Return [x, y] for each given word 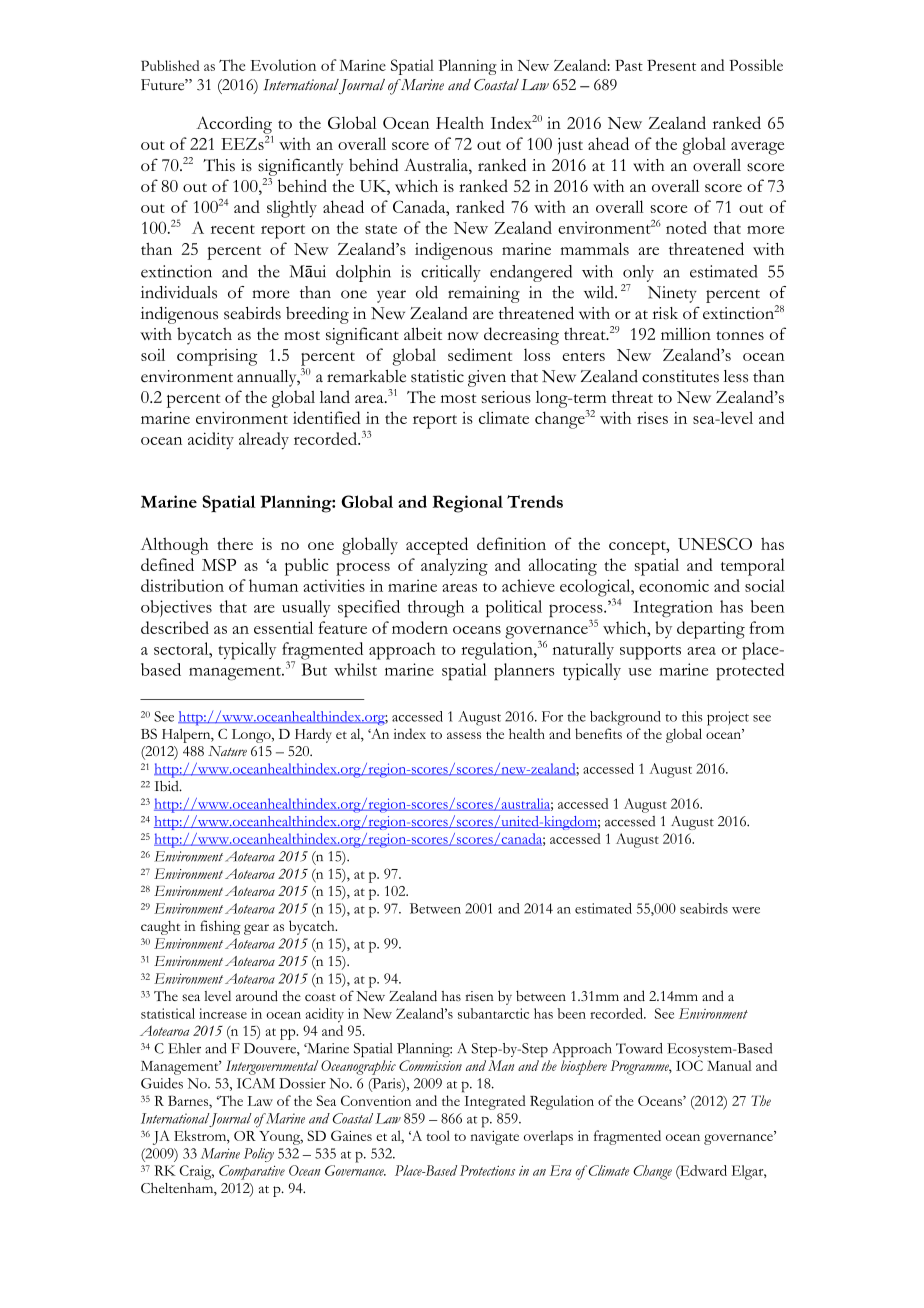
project [728, 718]
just [570, 146]
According [234, 126]
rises [652, 418]
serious [506, 397]
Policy [259, 1155]
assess [464, 735]
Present [671, 65]
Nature [227, 751]
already [264, 440]
